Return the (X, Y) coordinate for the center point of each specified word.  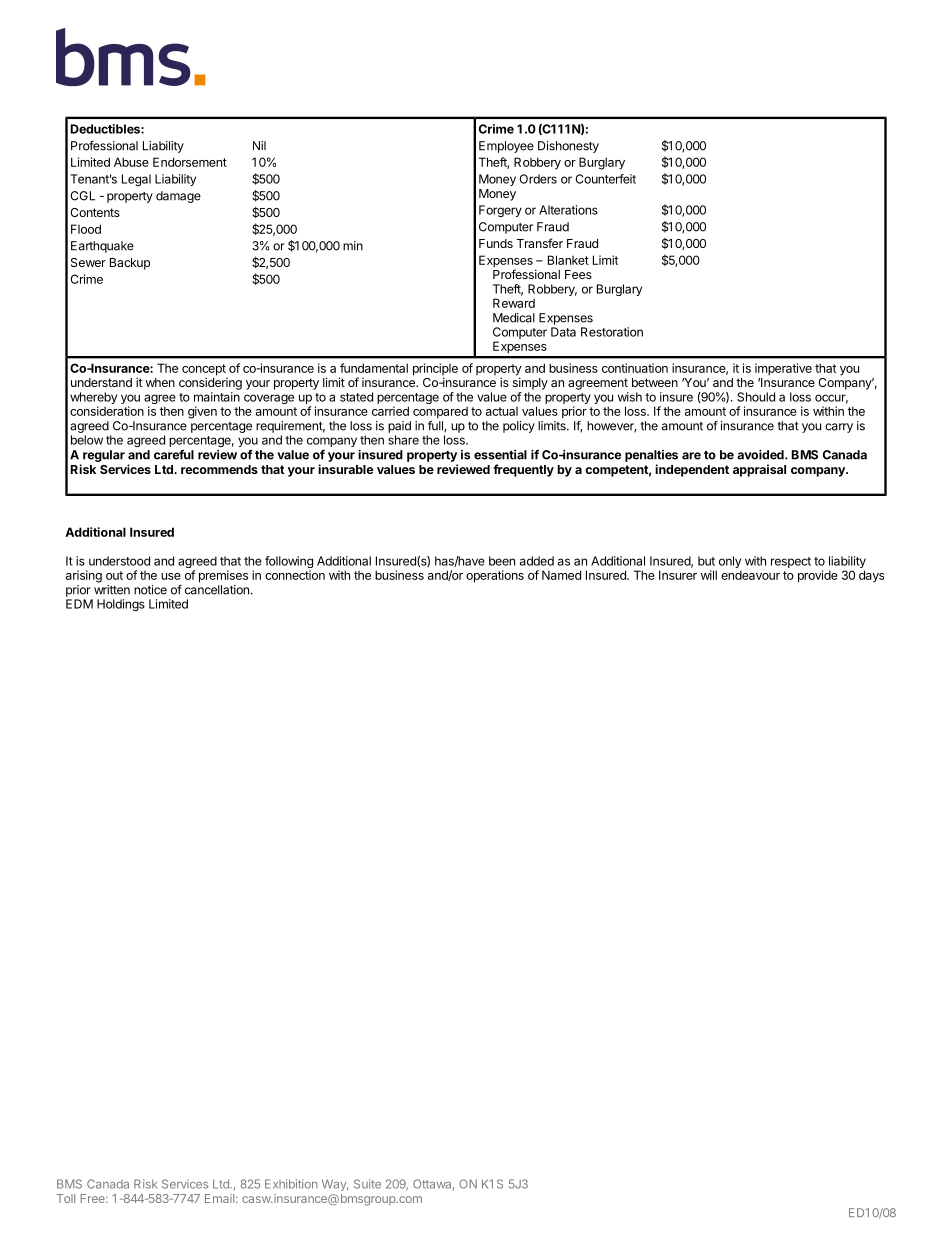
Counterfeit (606, 179)
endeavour (750, 575)
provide (818, 576)
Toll (65, 1198)
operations (495, 576)
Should (756, 397)
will (709, 575)
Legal (136, 180)
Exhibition (291, 1184)
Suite (367, 1184)
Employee (506, 147)
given (202, 412)
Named (561, 575)
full (436, 426)
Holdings (121, 605)
